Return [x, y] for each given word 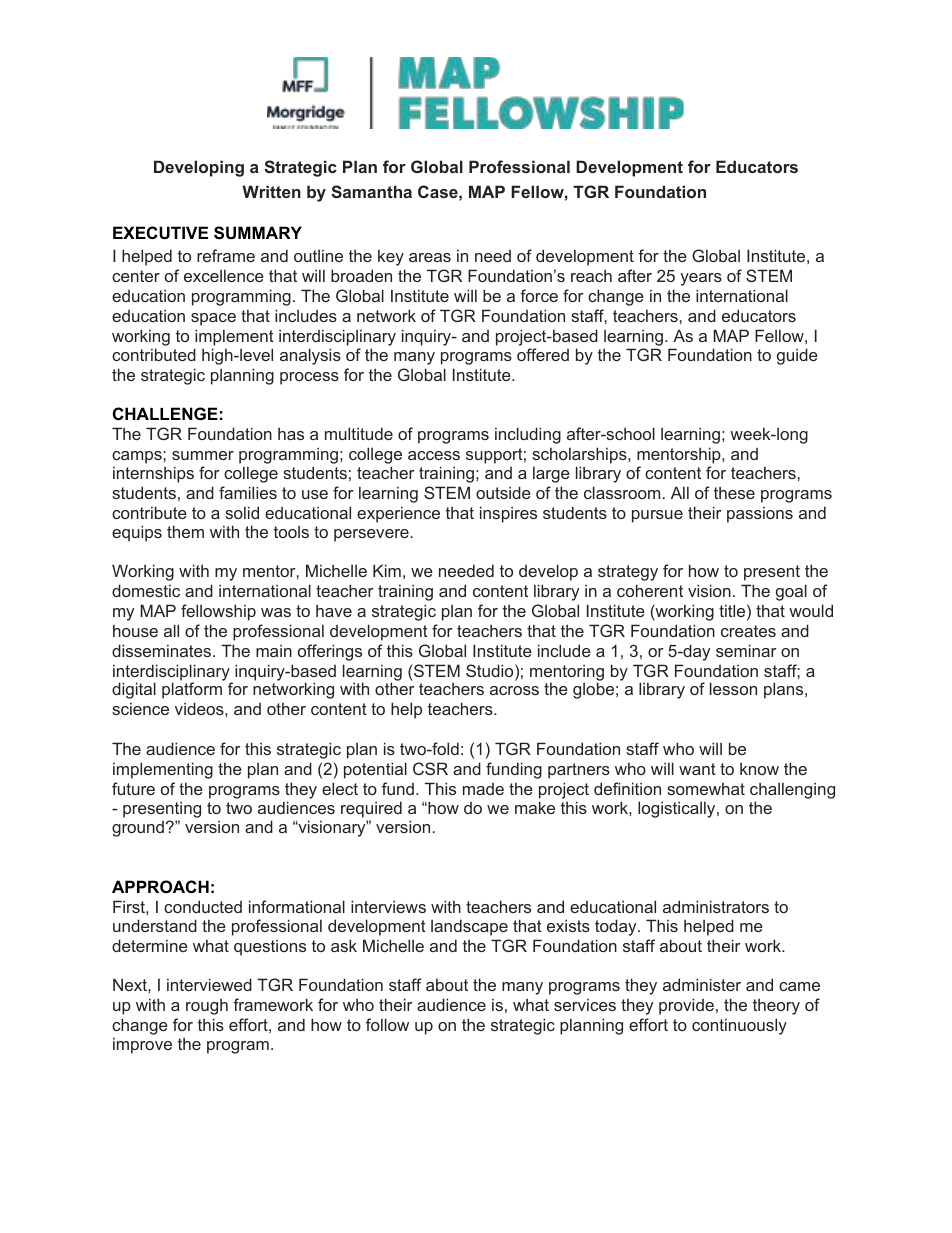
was [276, 612]
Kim [387, 570]
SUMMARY [258, 233]
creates [748, 631]
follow [387, 1024]
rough [207, 1006]
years [701, 279]
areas [430, 257]
